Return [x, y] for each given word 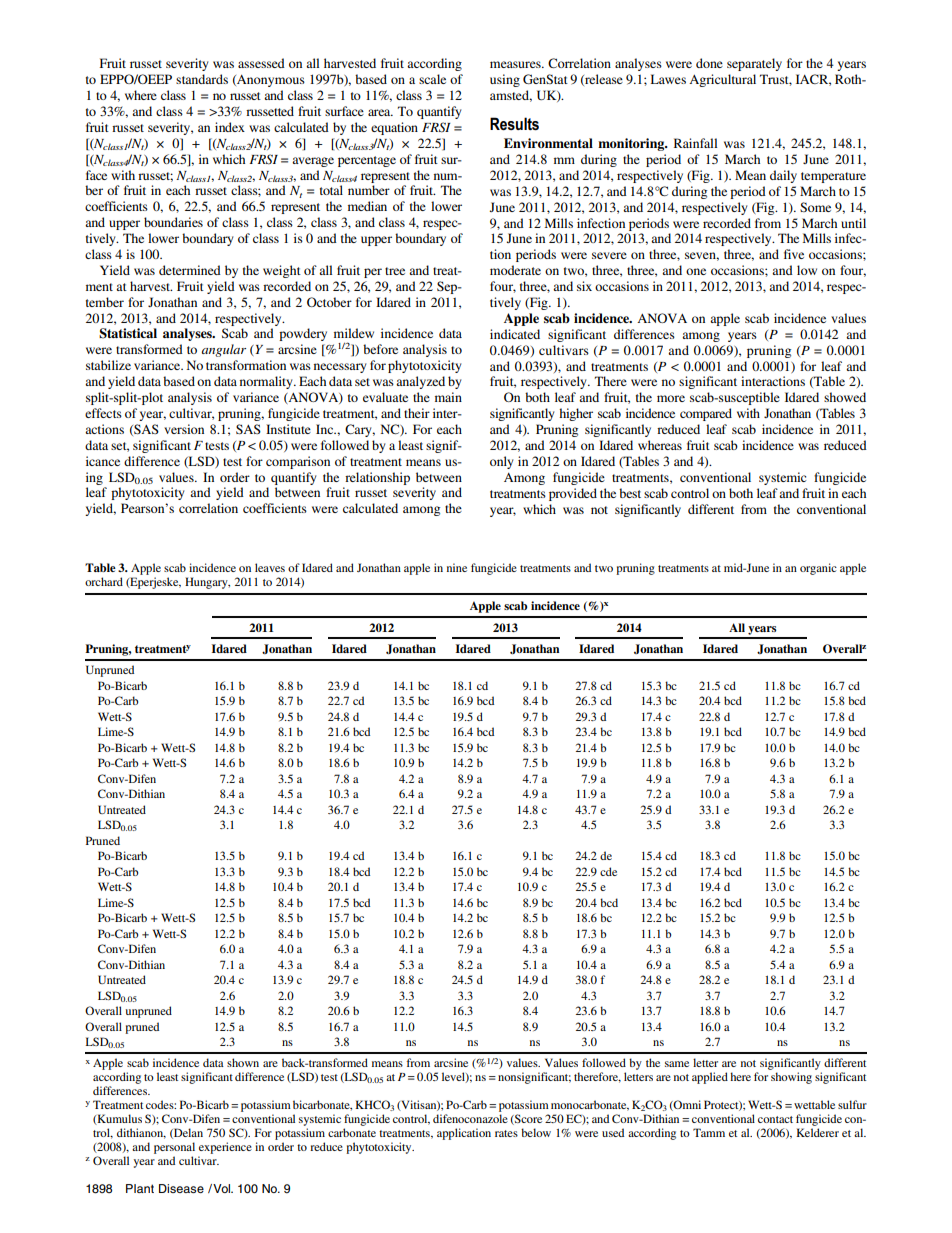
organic [818, 569]
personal [174, 1148]
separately [754, 64]
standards [202, 79]
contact [775, 1119]
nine [457, 567]
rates [506, 1133]
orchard [104, 581]
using [505, 80]
